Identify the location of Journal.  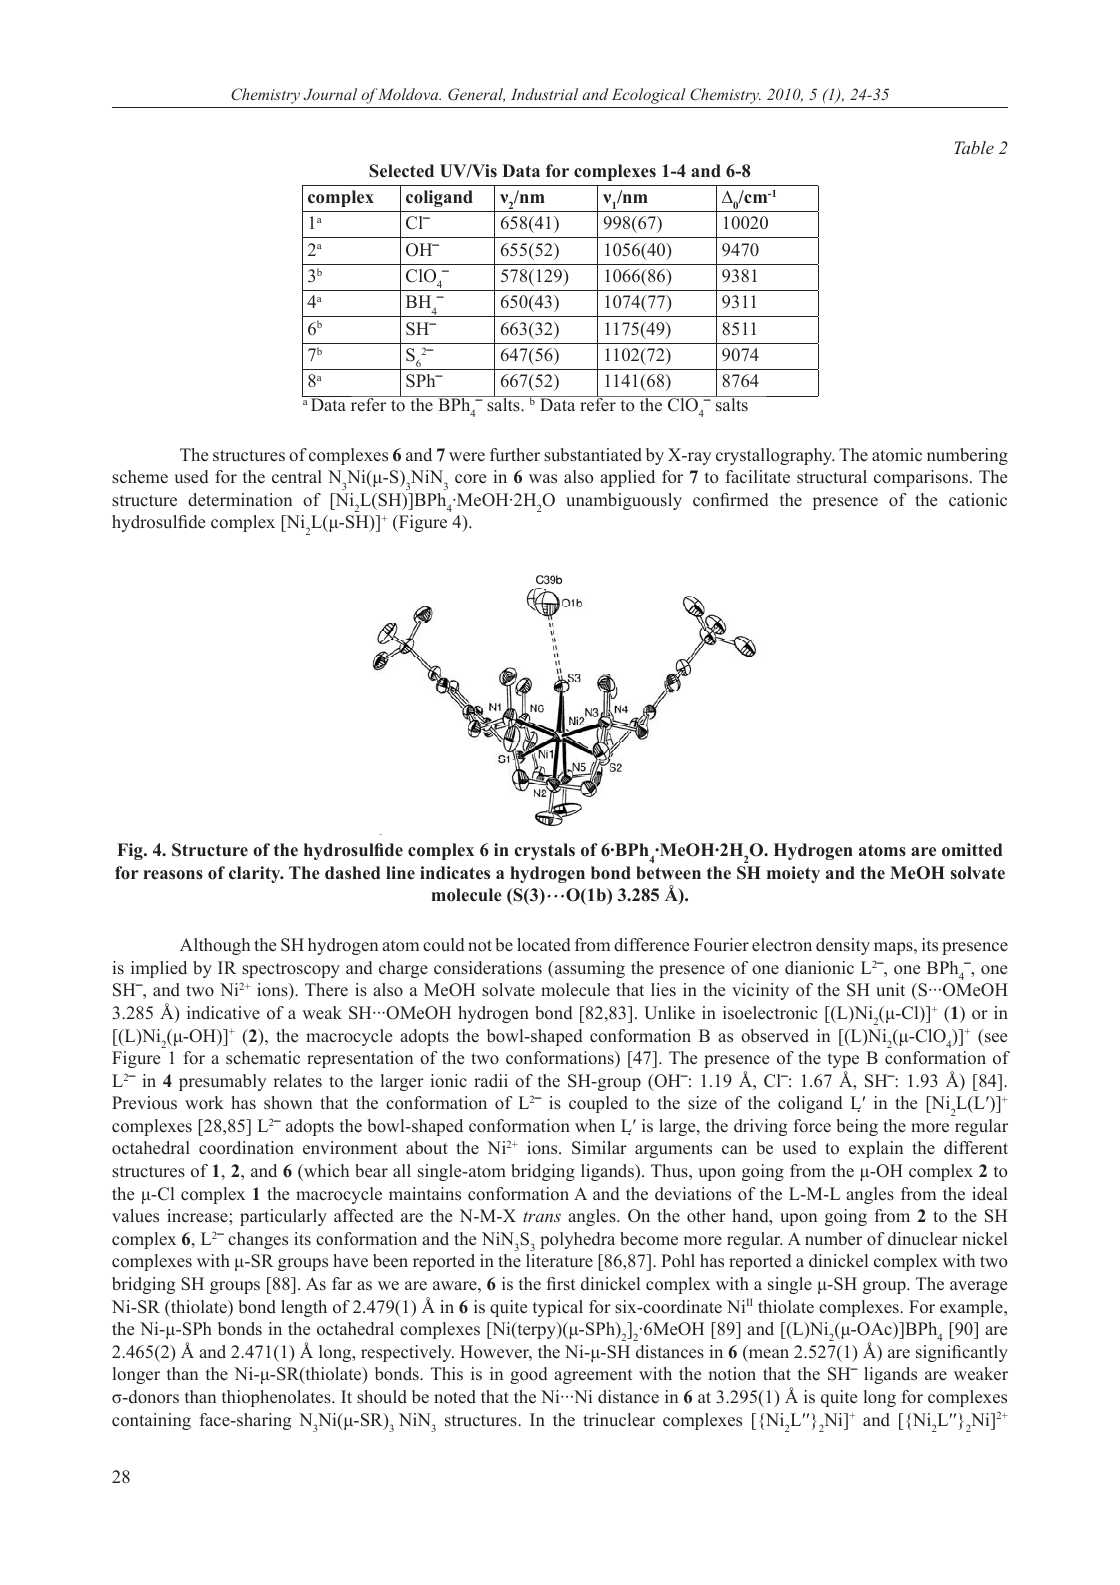
(330, 94).
